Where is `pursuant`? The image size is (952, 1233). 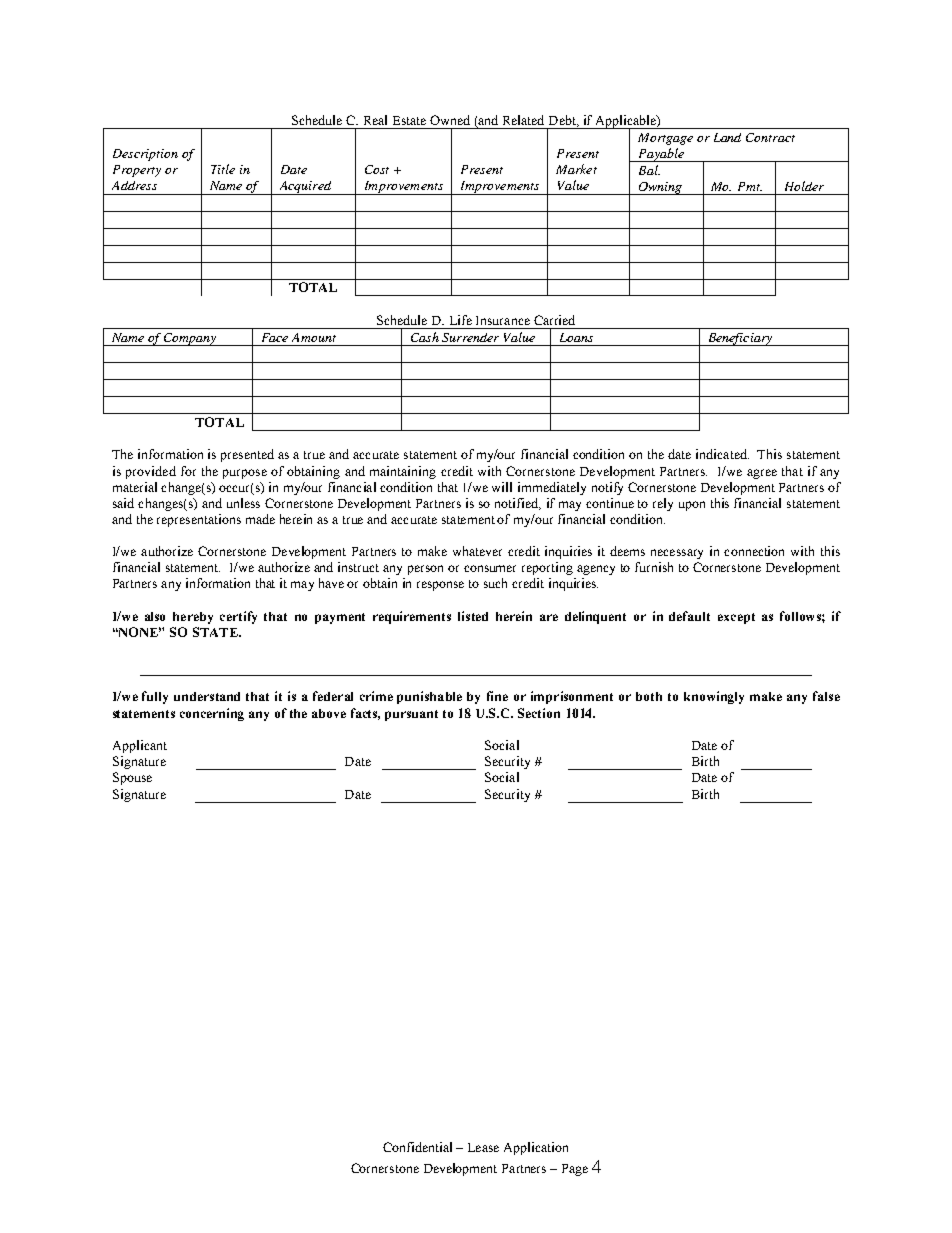 pursuant is located at coordinates (411, 715).
